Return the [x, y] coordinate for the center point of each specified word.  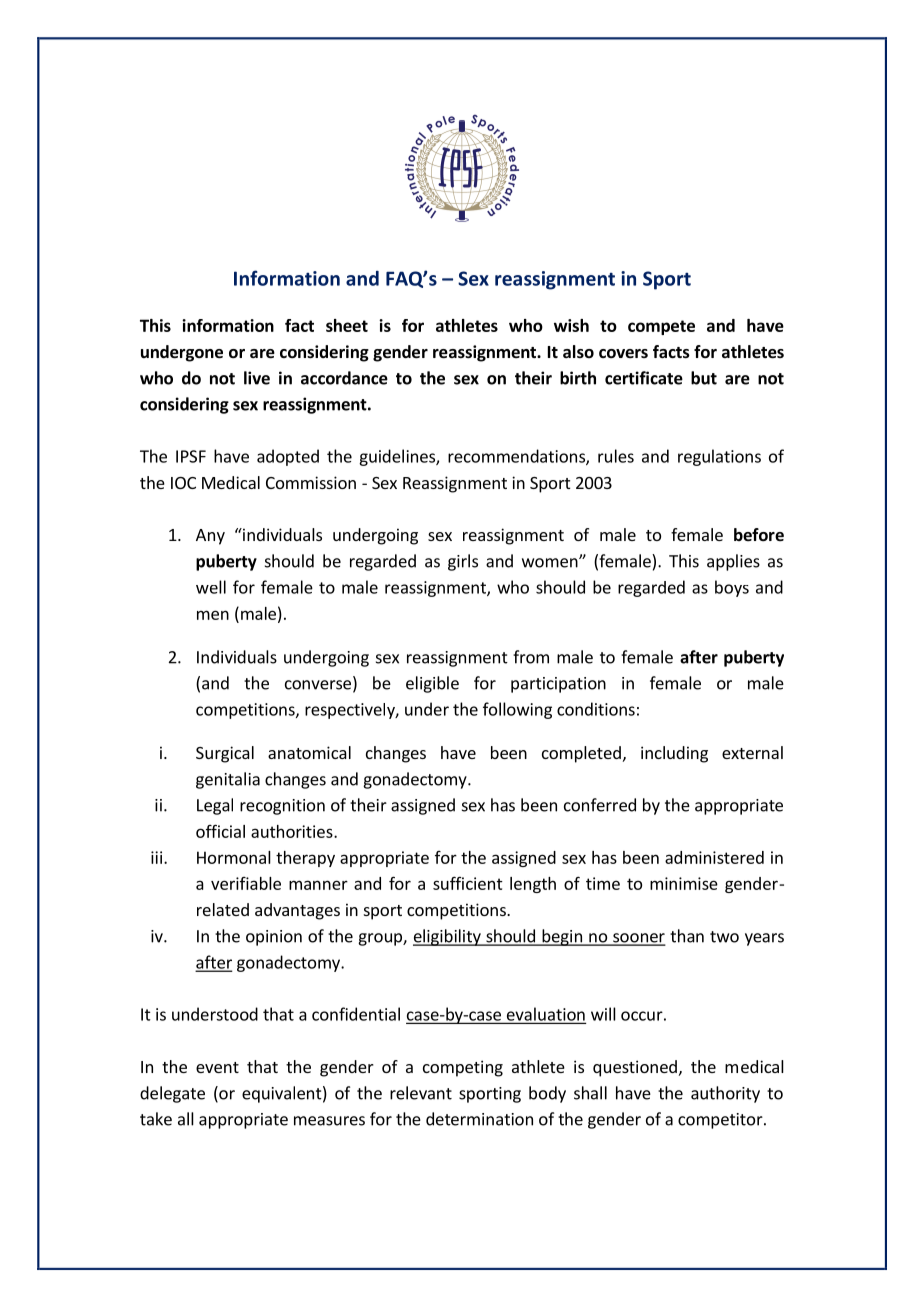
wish [571, 325]
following [517, 710]
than [687, 936]
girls [463, 562]
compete [661, 327]
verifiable [246, 883]
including [674, 754]
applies [733, 562]
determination [479, 1119]
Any [210, 537]
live [257, 378]
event [217, 1067]
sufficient [468, 883]
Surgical [225, 754]
